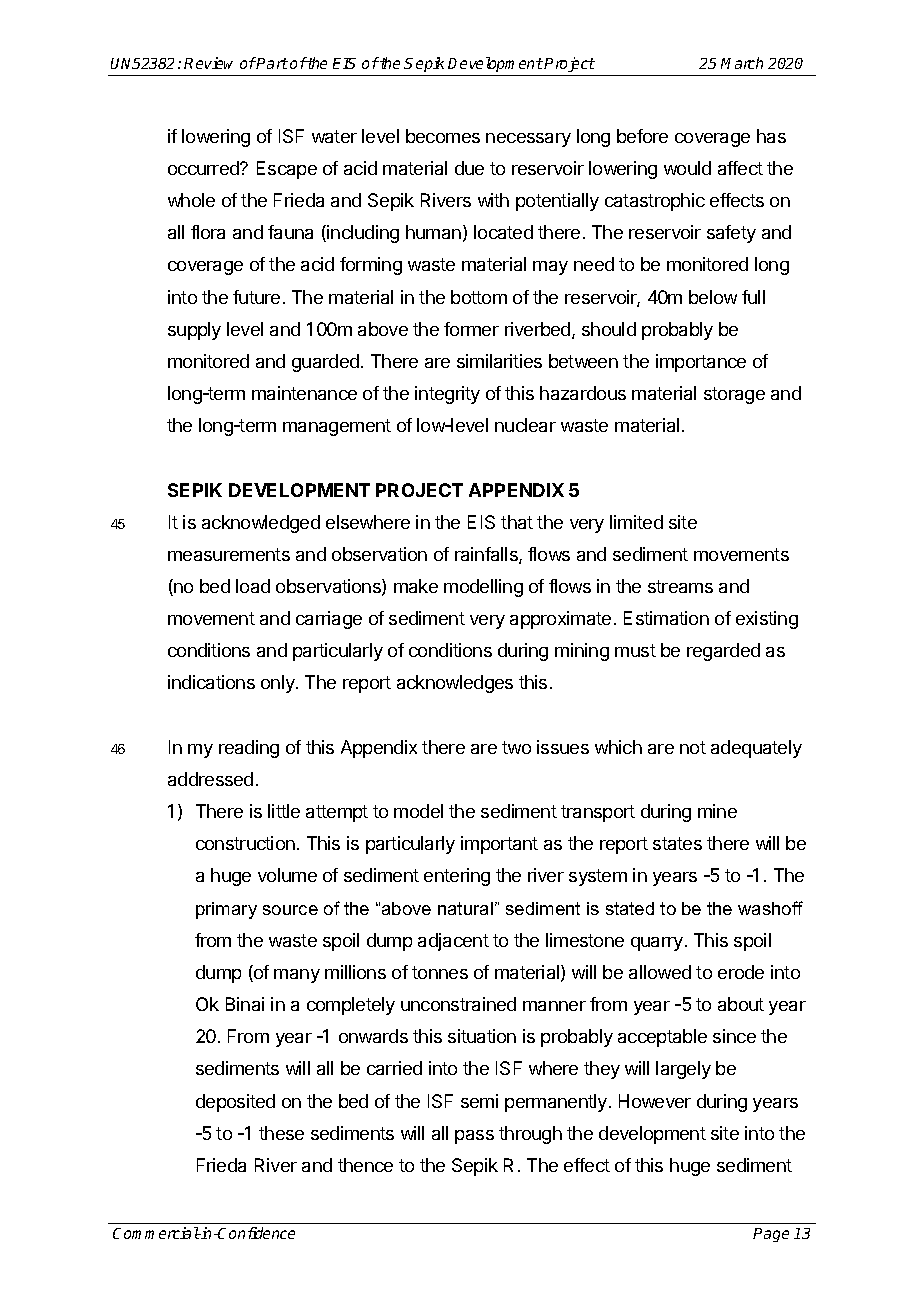  Describe the element at coordinates (455, 684) in the page. I see `acknowledges` at that location.
